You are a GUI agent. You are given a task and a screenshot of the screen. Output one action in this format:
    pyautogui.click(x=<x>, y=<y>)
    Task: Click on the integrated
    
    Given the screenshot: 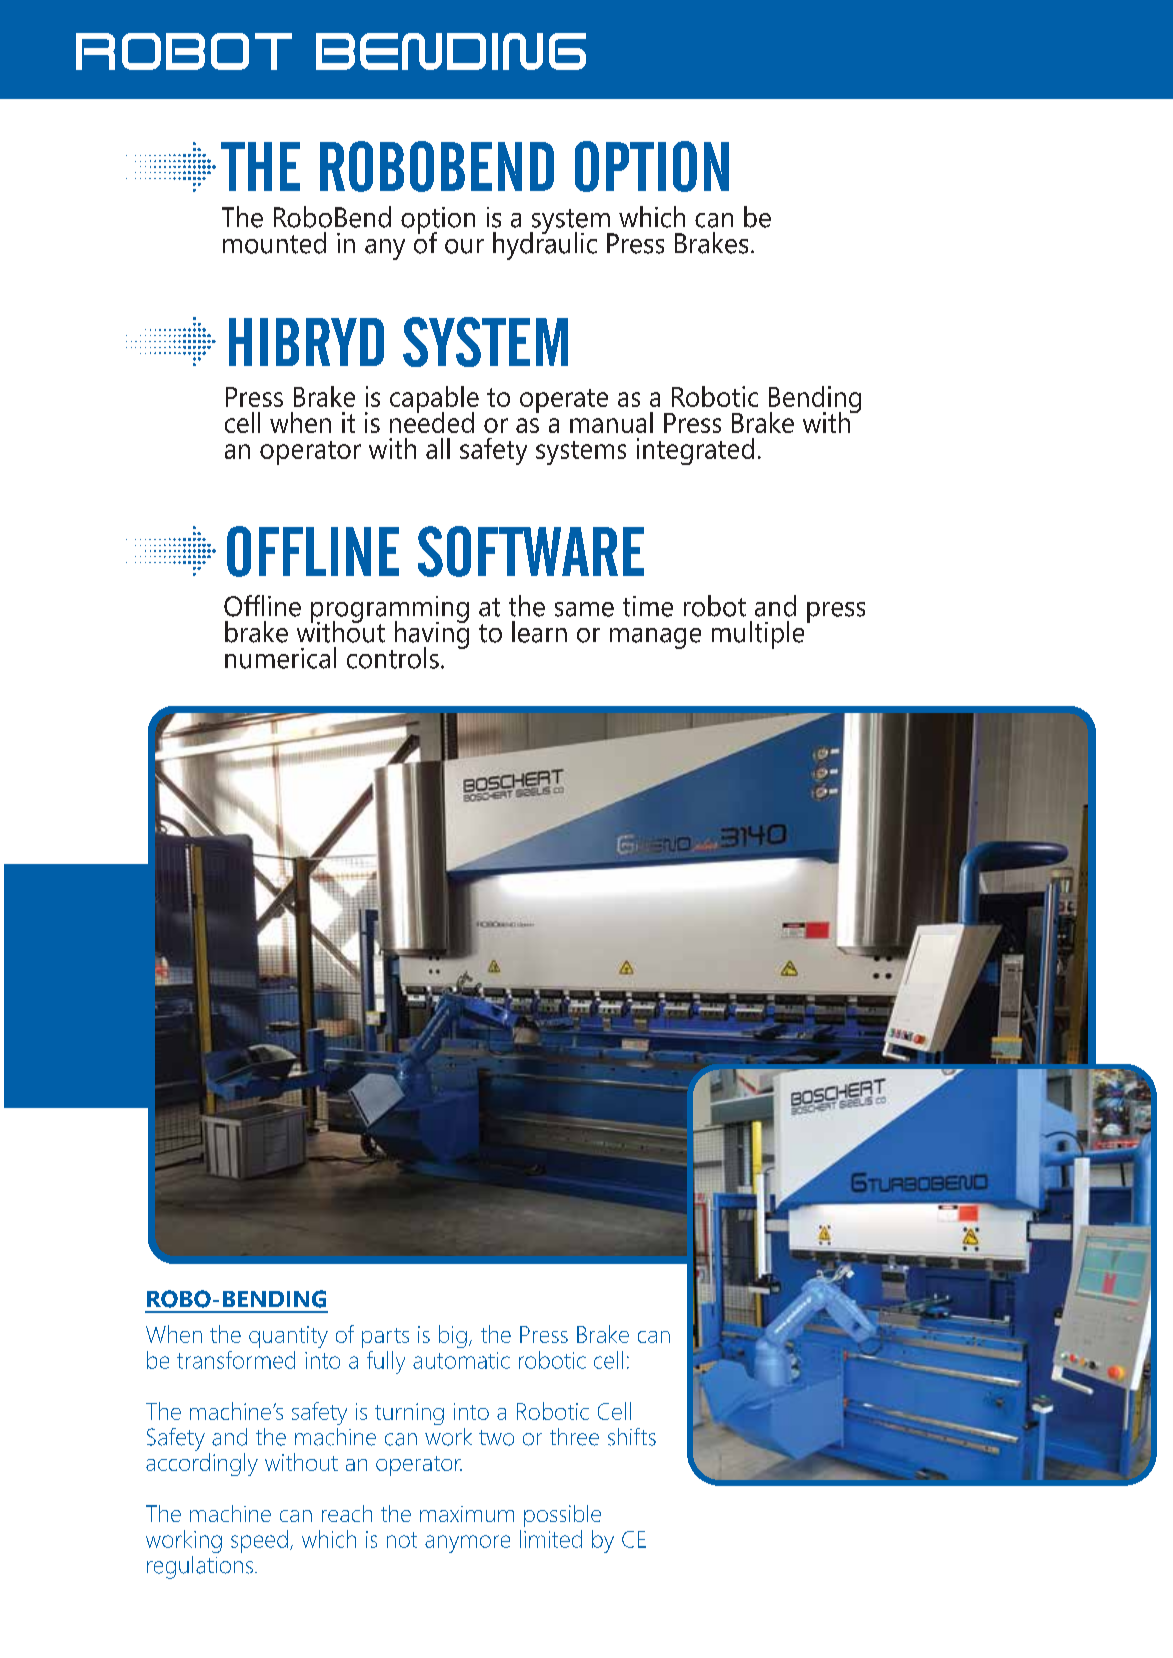 What is the action you would take?
    pyautogui.click(x=695, y=451)
